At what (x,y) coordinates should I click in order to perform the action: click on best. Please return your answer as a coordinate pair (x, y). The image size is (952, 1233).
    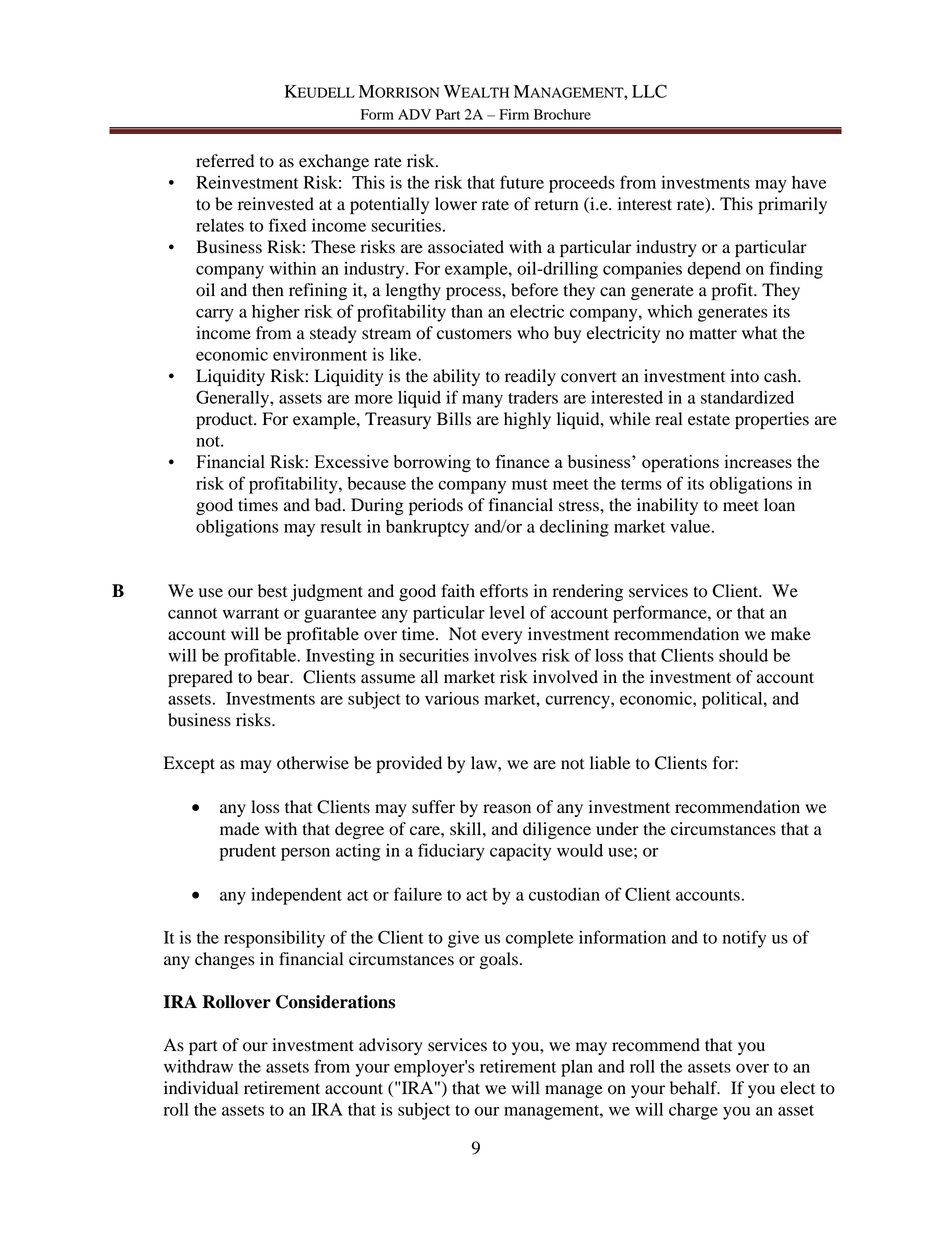
    Looking at the image, I should click on (272, 591).
